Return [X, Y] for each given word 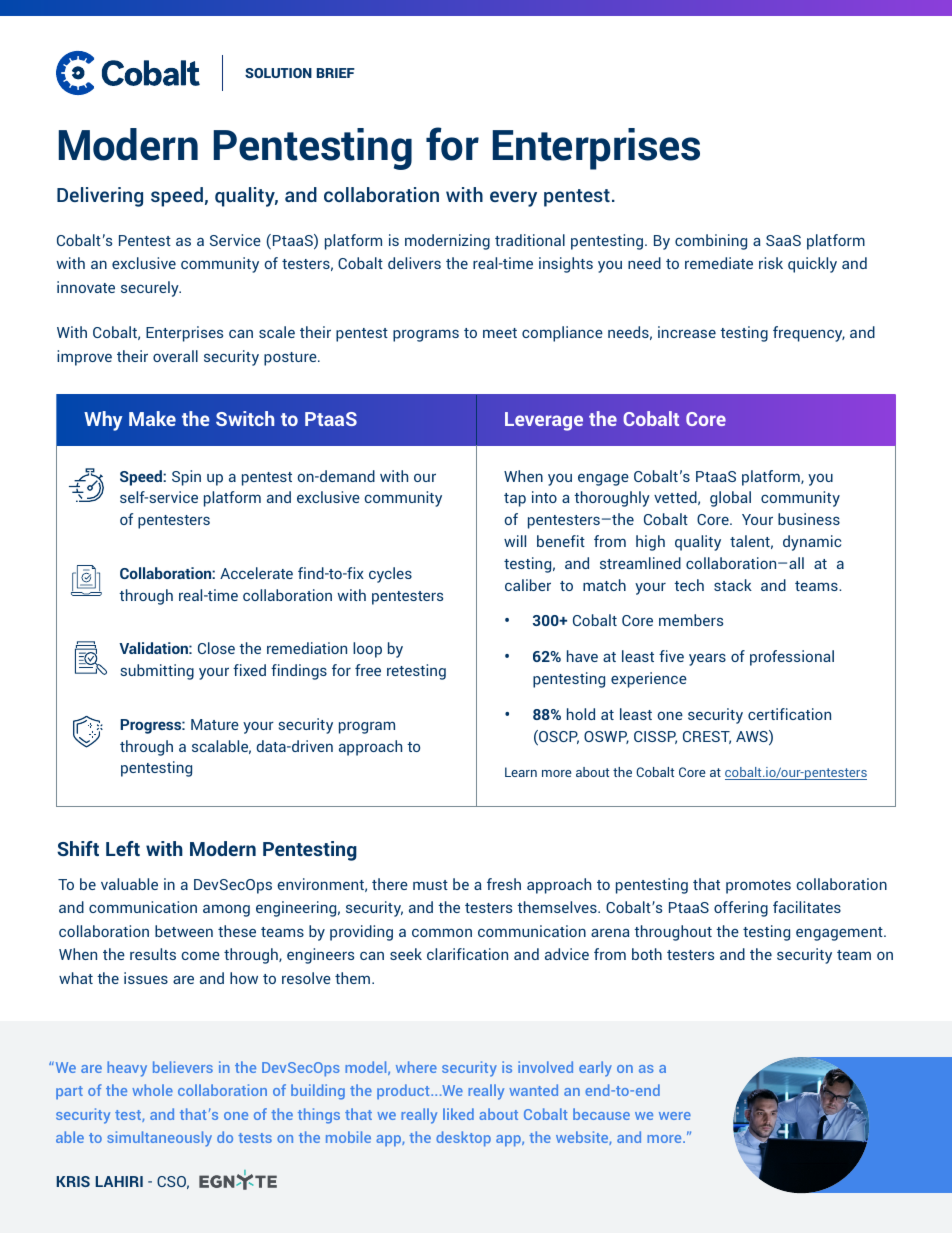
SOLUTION [278, 73]
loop [367, 650]
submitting [157, 672]
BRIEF [336, 73]
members [691, 620]
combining [711, 242]
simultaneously [159, 1139]
